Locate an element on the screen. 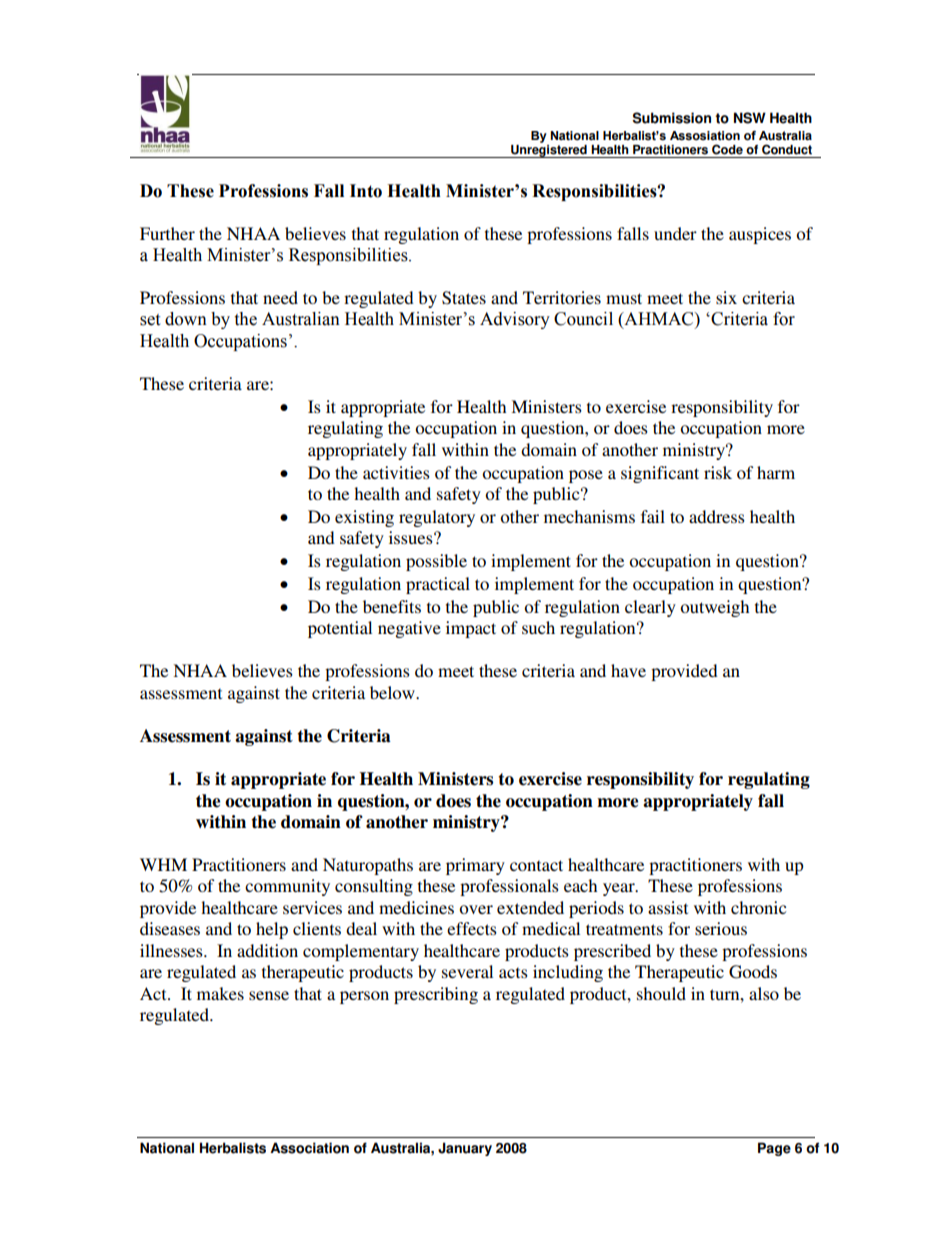  Association is located at coordinates (309, 1148).
